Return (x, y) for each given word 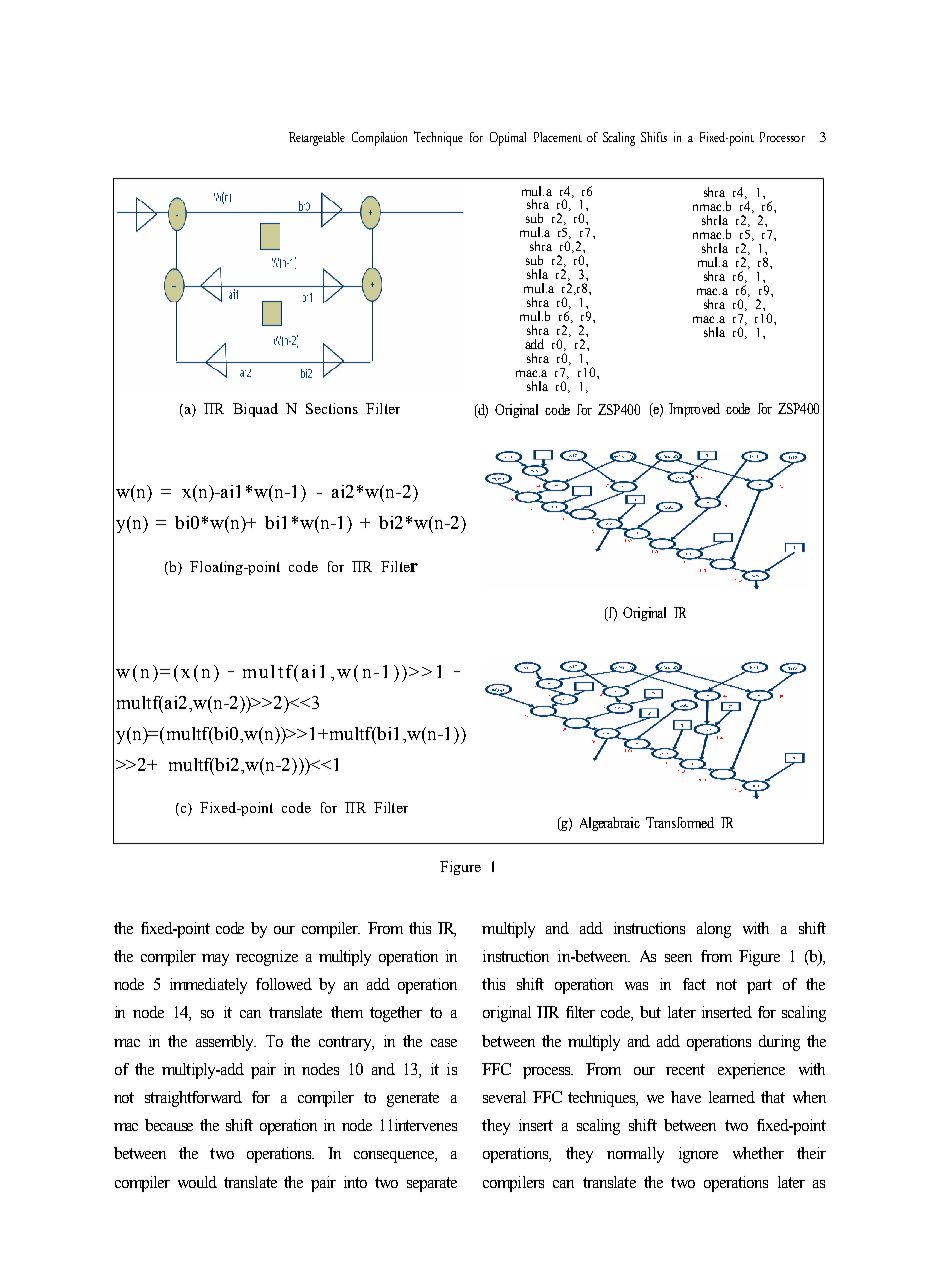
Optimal (508, 139)
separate (432, 1184)
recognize (267, 958)
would (197, 1182)
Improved (694, 410)
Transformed (680, 822)
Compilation (379, 139)
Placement (558, 137)
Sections (332, 408)
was (636, 986)
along (714, 930)
